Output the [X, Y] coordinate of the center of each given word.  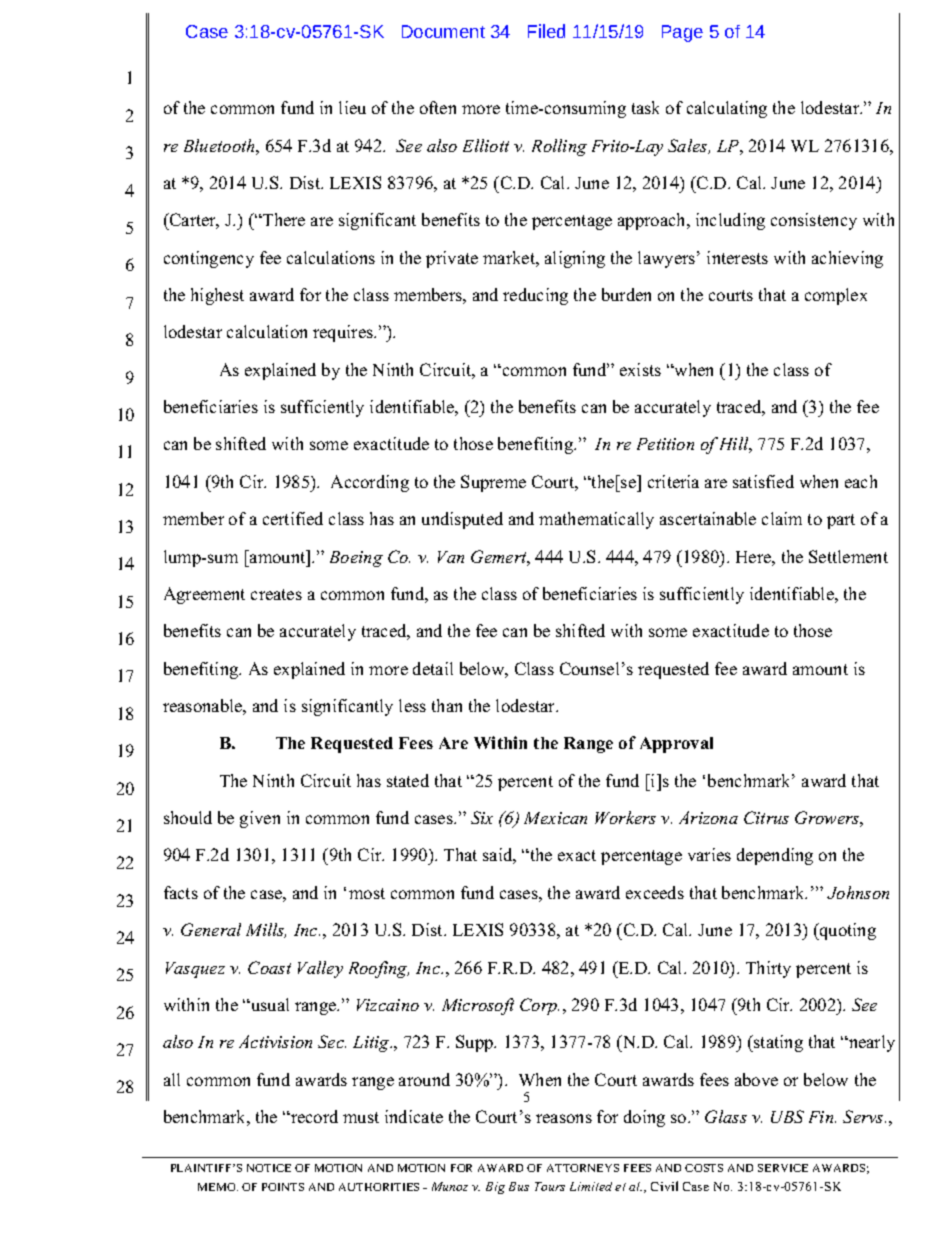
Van [451, 557]
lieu [352, 107]
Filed [546, 31]
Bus [519, 1186]
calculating [727, 109]
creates [276, 594]
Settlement [848, 556]
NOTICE [269, 1168]
